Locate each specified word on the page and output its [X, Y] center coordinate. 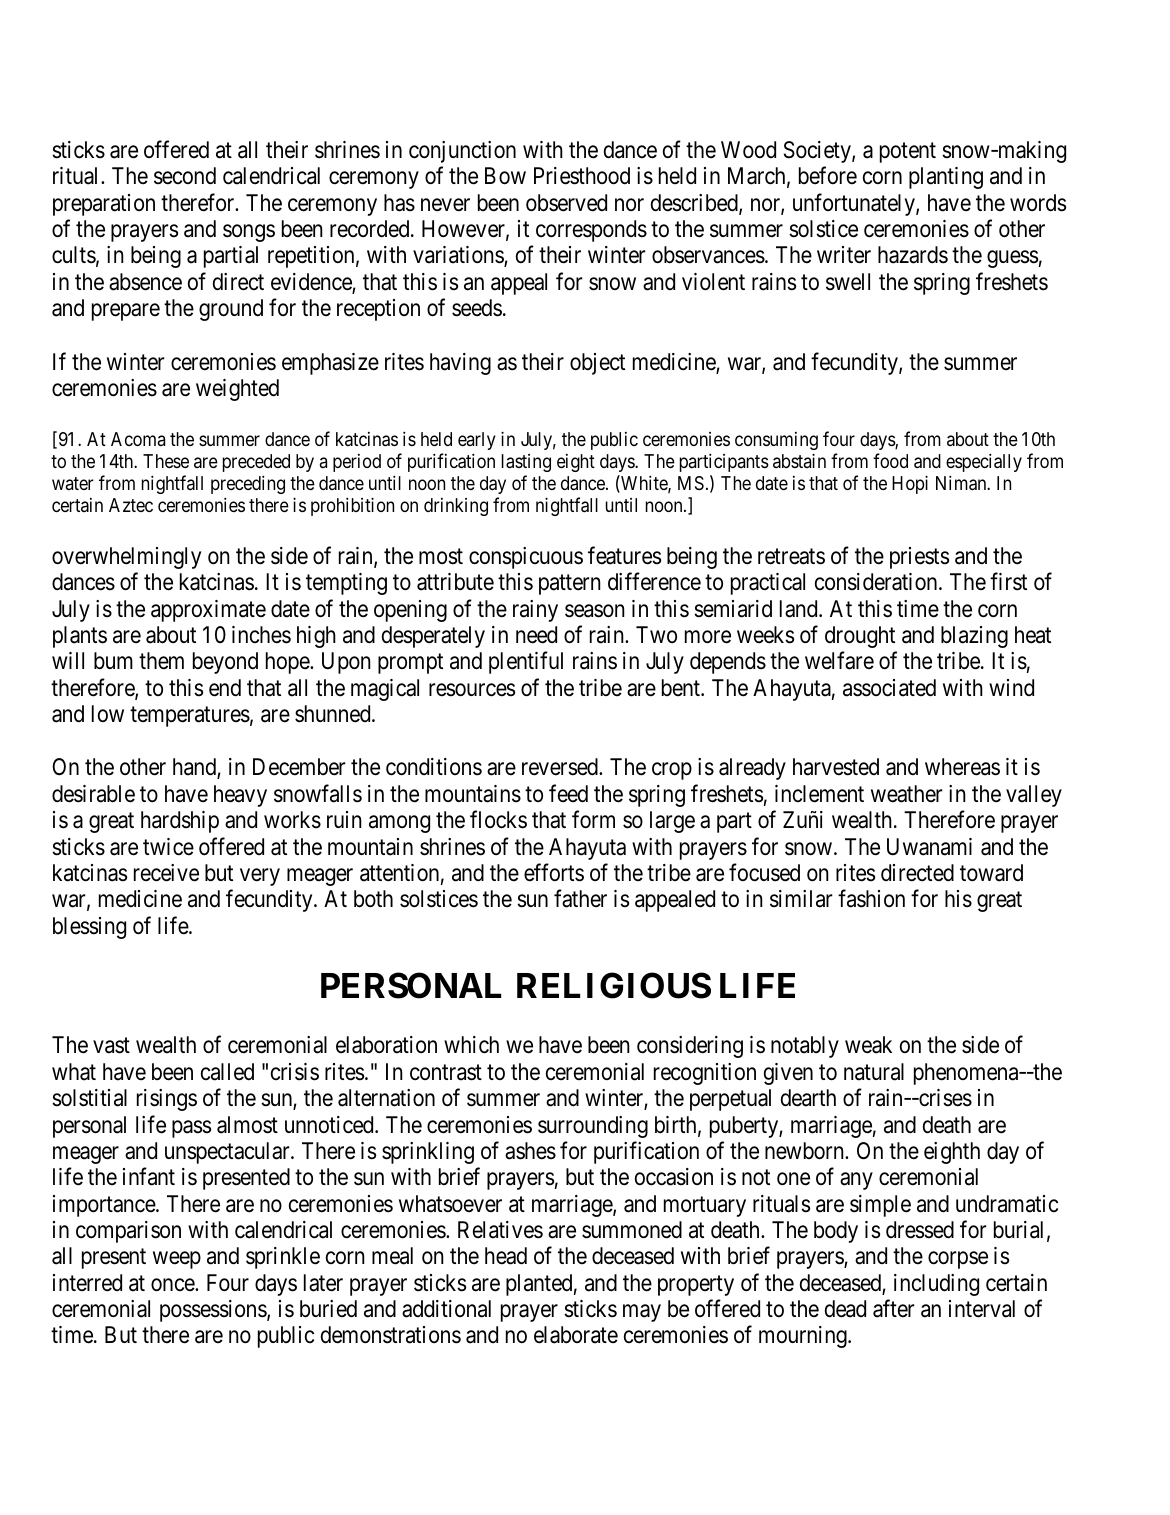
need [536, 635]
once [173, 1285]
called [227, 1072]
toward [991, 873]
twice [168, 847]
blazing [974, 637]
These [166, 461]
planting [946, 178]
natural [874, 1072]
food [890, 460]
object [597, 364]
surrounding [593, 1127]
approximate [208, 611]
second [185, 176]
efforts [554, 872]
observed [566, 203]
